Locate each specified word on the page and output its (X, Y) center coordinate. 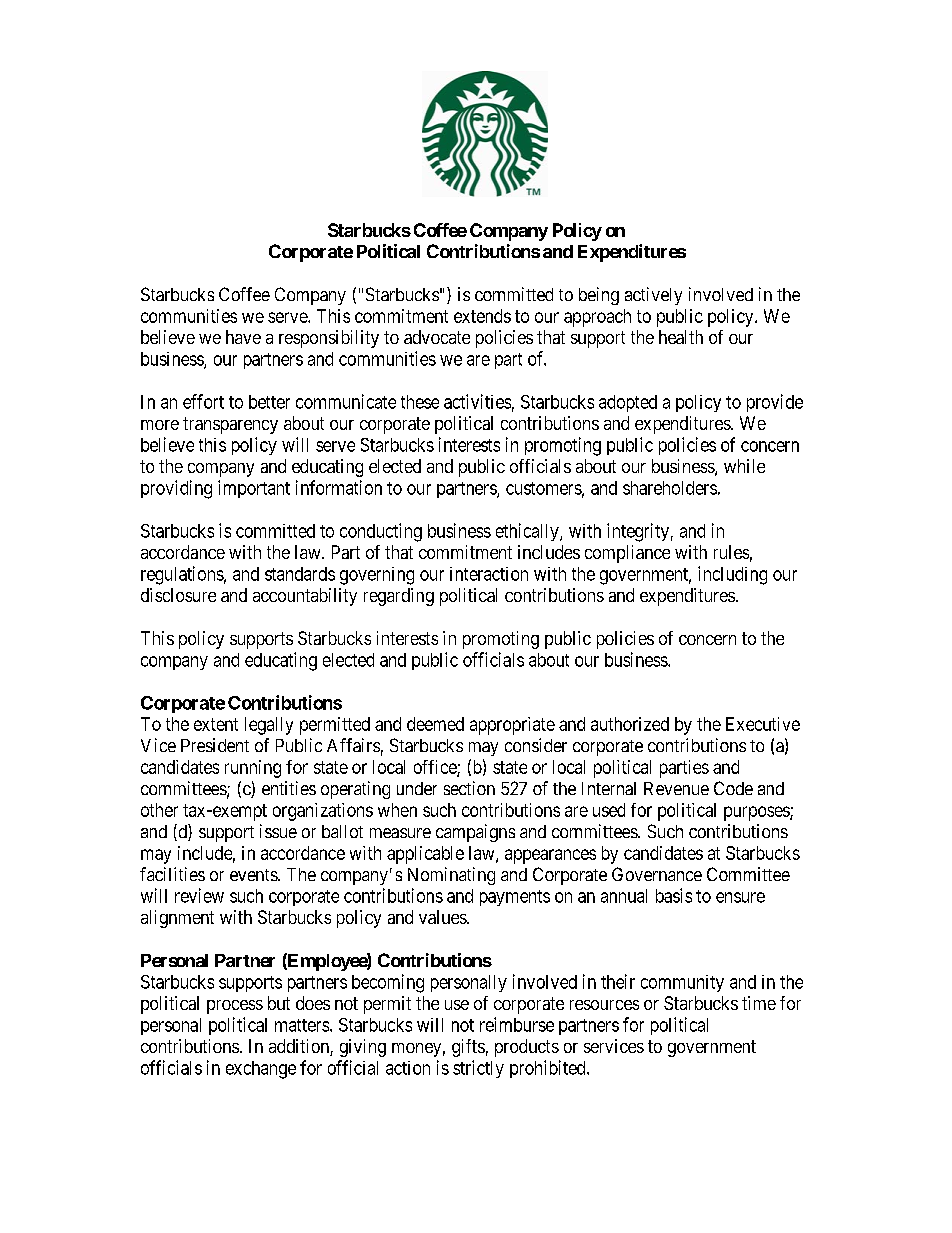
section (469, 788)
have (243, 337)
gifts (468, 1048)
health (681, 337)
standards (300, 574)
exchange (261, 1070)
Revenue (676, 788)
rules (731, 552)
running (253, 769)
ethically (528, 532)
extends (482, 316)
